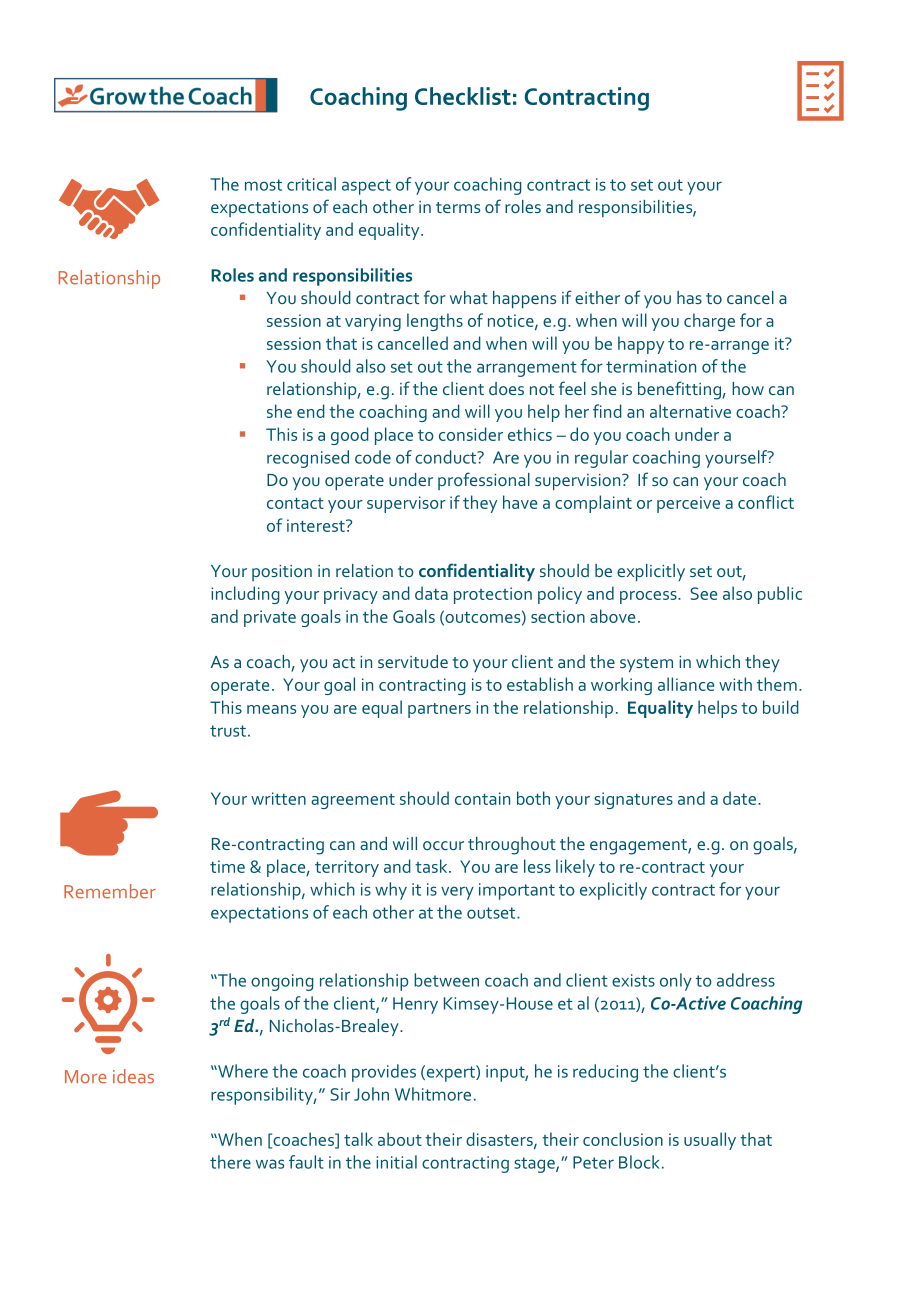  What do you see at coordinates (710, 1141) in the screenshot?
I see `usually` at bounding box center [710, 1141].
